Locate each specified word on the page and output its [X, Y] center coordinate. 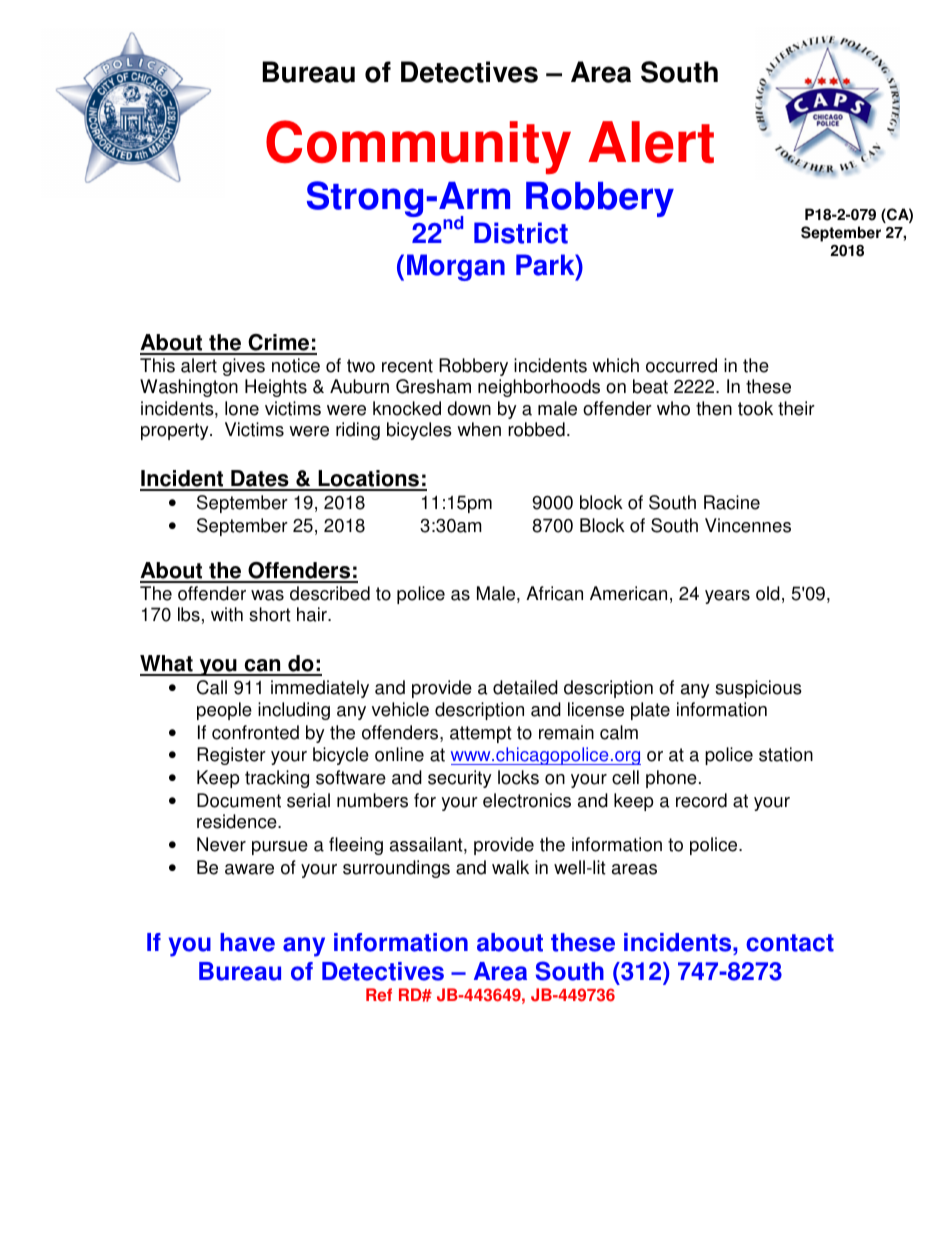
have [247, 942]
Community [418, 147]
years [727, 597]
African [554, 593]
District [521, 233]
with [227, 614]
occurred [681, 365]
